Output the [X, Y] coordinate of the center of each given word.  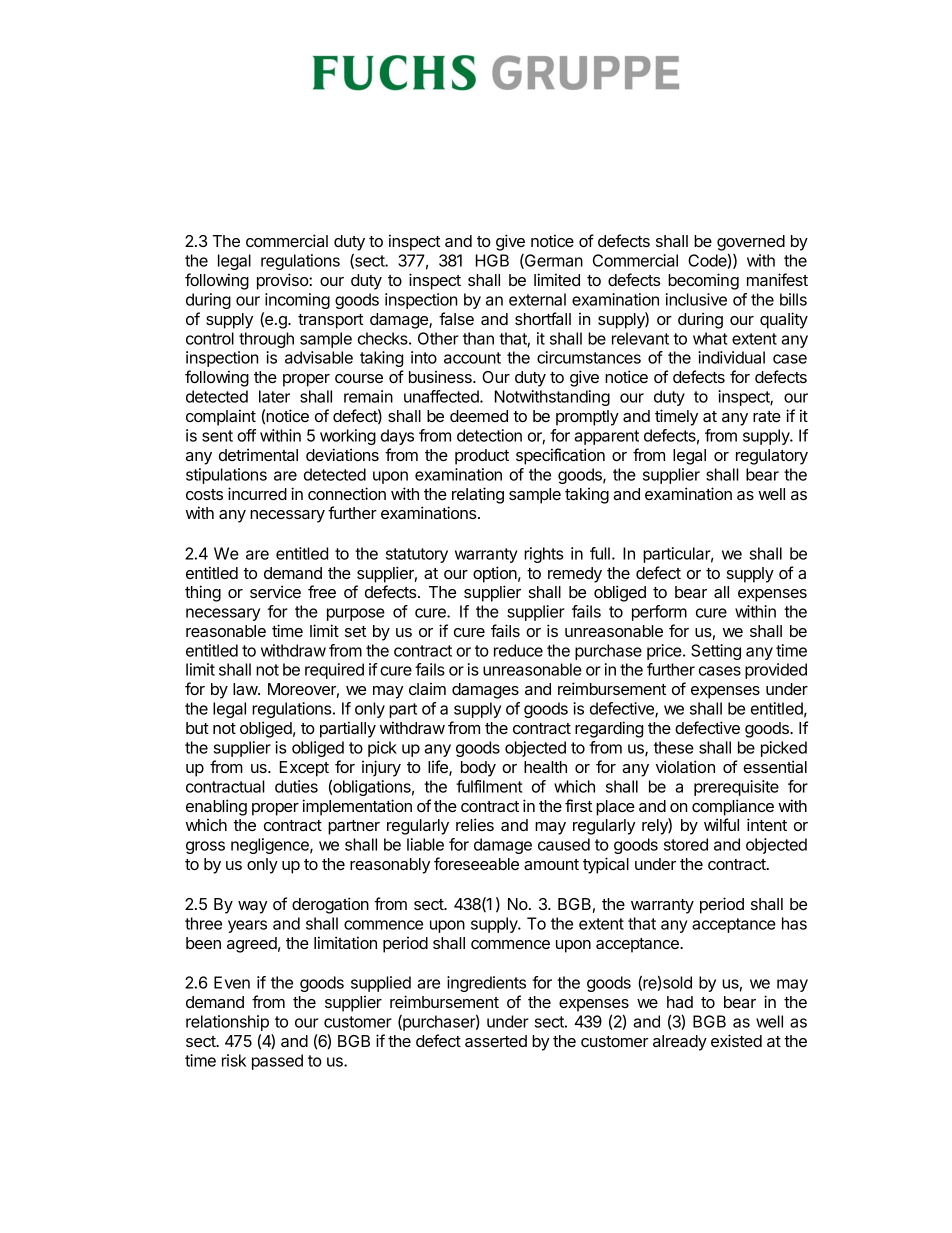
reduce [518, 650]
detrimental [258, 454]
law [246, 689]
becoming [703, 281]
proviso [283, 281]
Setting [716, 652]
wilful [721, 824]
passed [277, 1062]
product [482, 457]
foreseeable [476, 863]
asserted [496, 1041]
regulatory [772, 457]
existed [736, 1040]
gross [205, 847]
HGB [492, 260]
